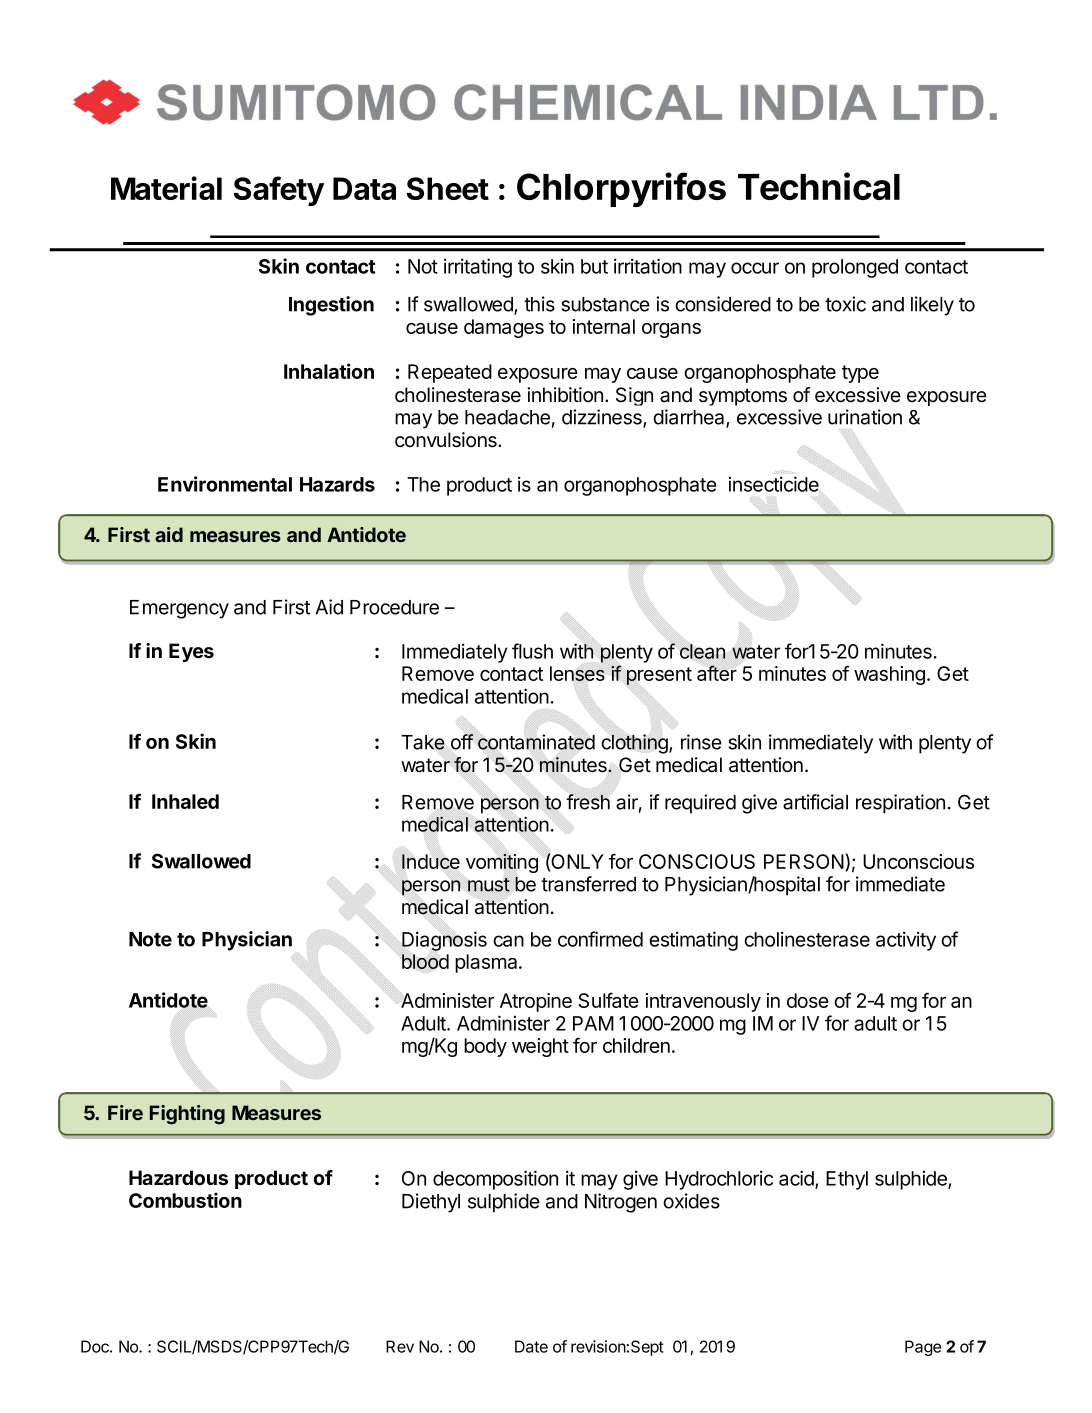 The width and height of the screenshot is (1092, 1413). What do you see at coordinates (278, 191) in the screenshot?
I see `Safety` at bounding box center [278, 191].
